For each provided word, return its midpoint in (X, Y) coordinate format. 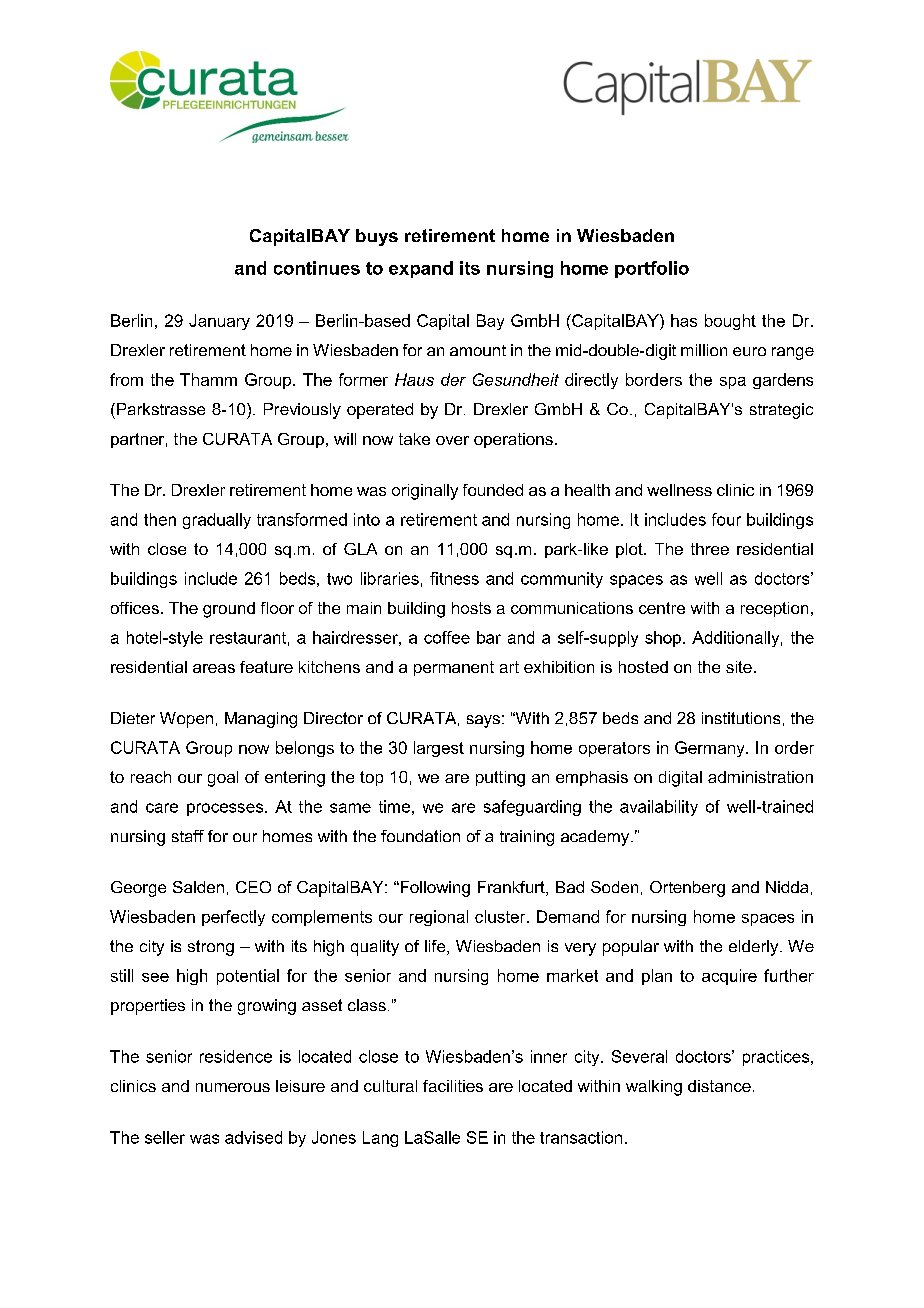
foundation (420, 836)
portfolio (652, 269)
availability (659, 808)
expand (421, 269)
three (710, 549)
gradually (217, 521)
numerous (233, 1087)
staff (188, 836)
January (219, 322)
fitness (454, 578)
